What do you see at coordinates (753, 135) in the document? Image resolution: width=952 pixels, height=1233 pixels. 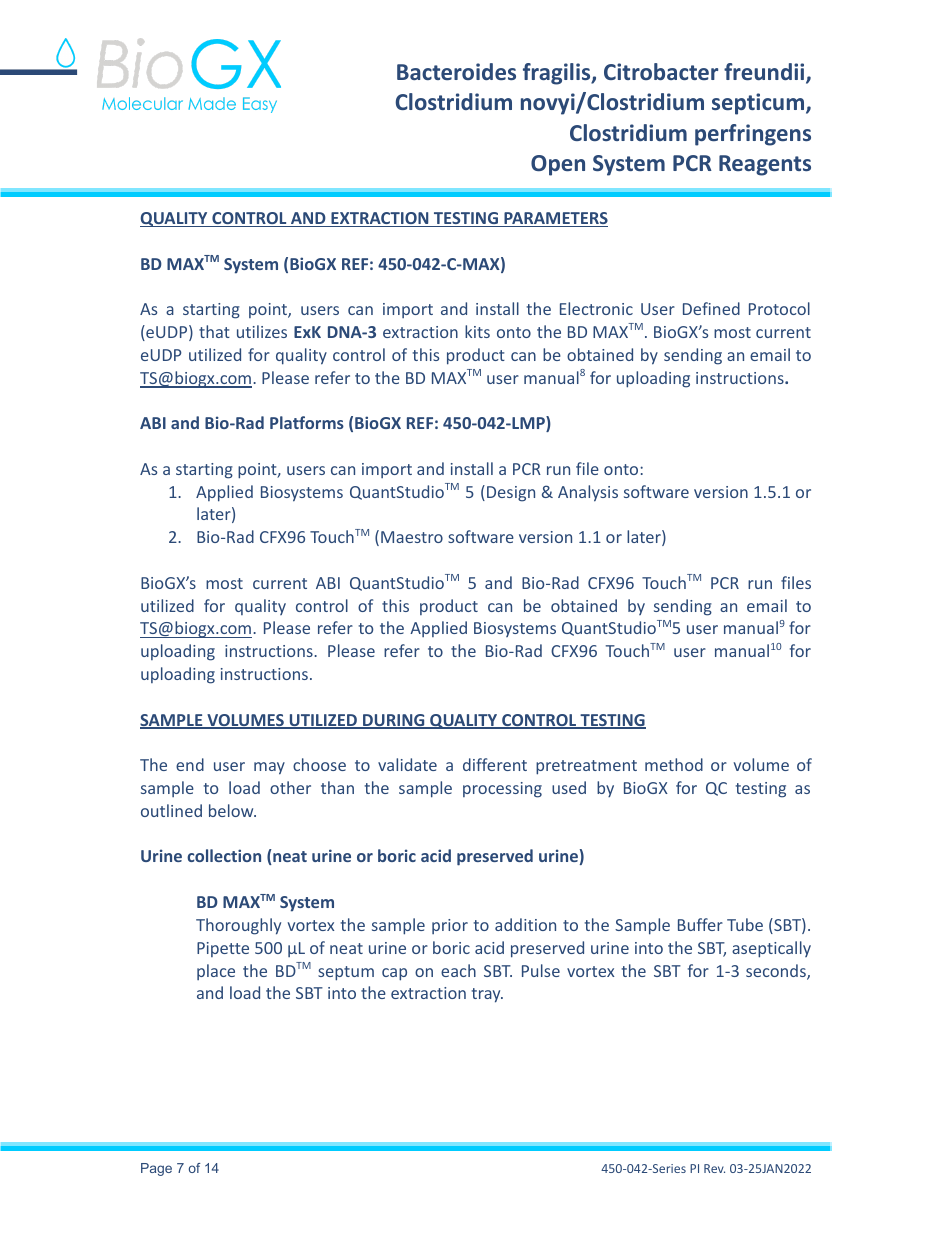 I see `perfringens` at bounding box center [753, 135].
